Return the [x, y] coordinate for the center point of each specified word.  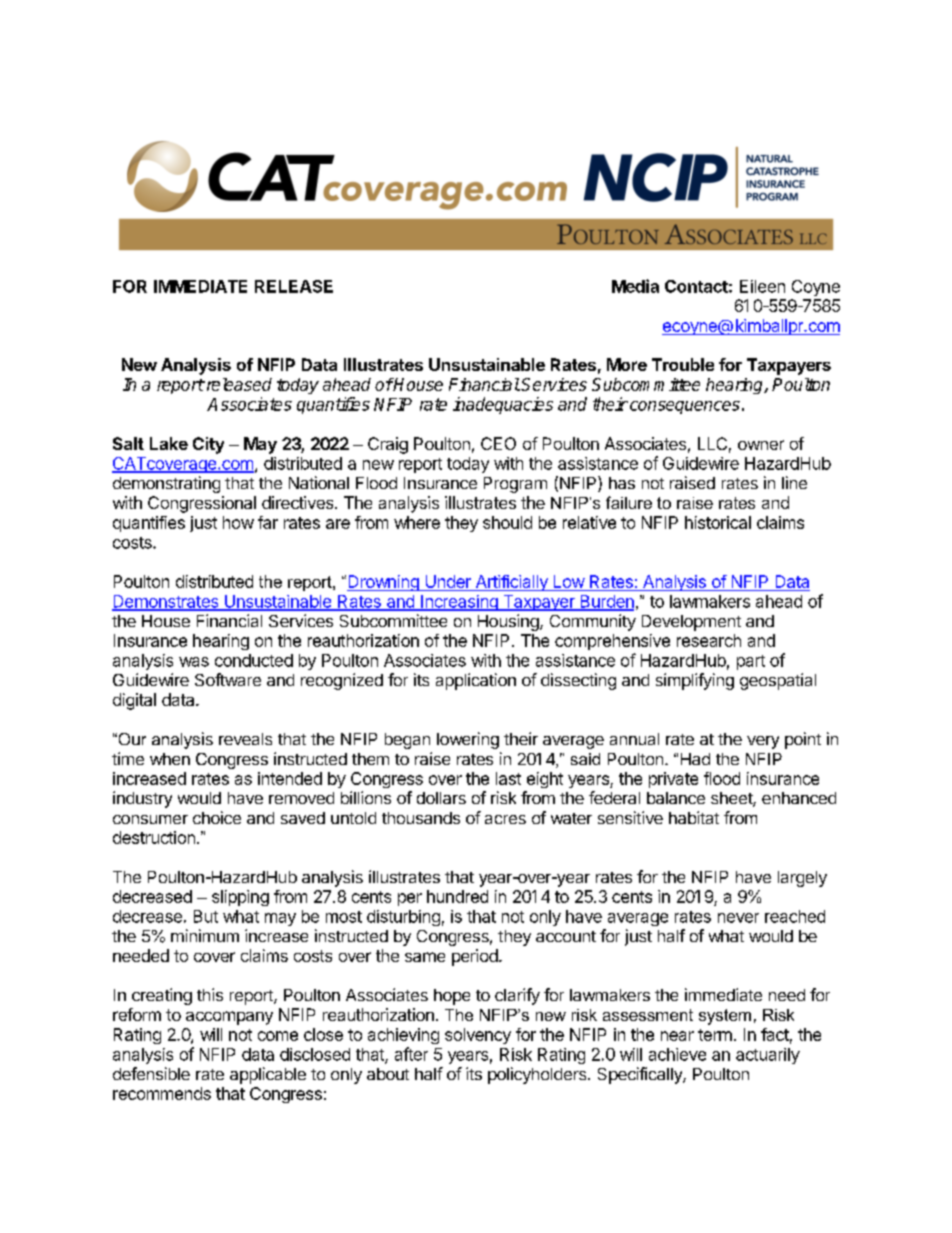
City [208, 445]
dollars [441, 798]
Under [448, 583]
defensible [151, 1073]
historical [718, 522]
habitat [694, 817]
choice [217, 817]
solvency [478, 1036]
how [238, 522]
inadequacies [503, 405]
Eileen [762, 286]
